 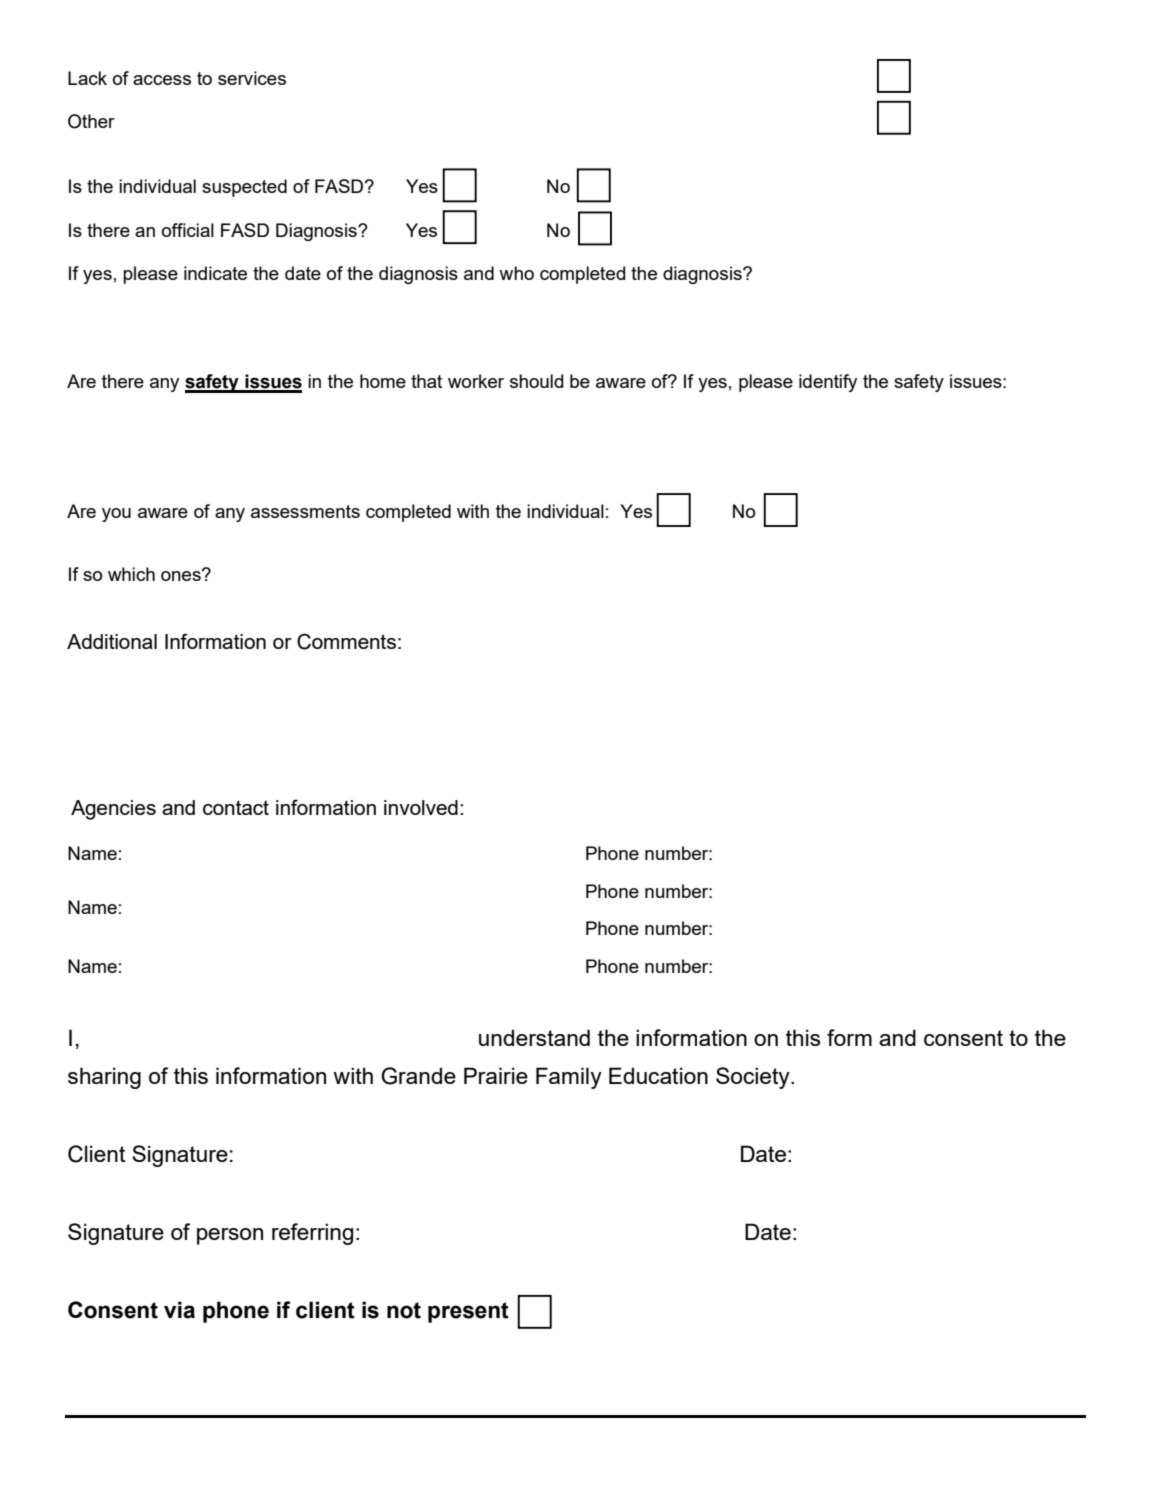 What do you see at coordinates (179, 1310) in the screenshot?
I see `via` at bounding box center [179, 1310].
